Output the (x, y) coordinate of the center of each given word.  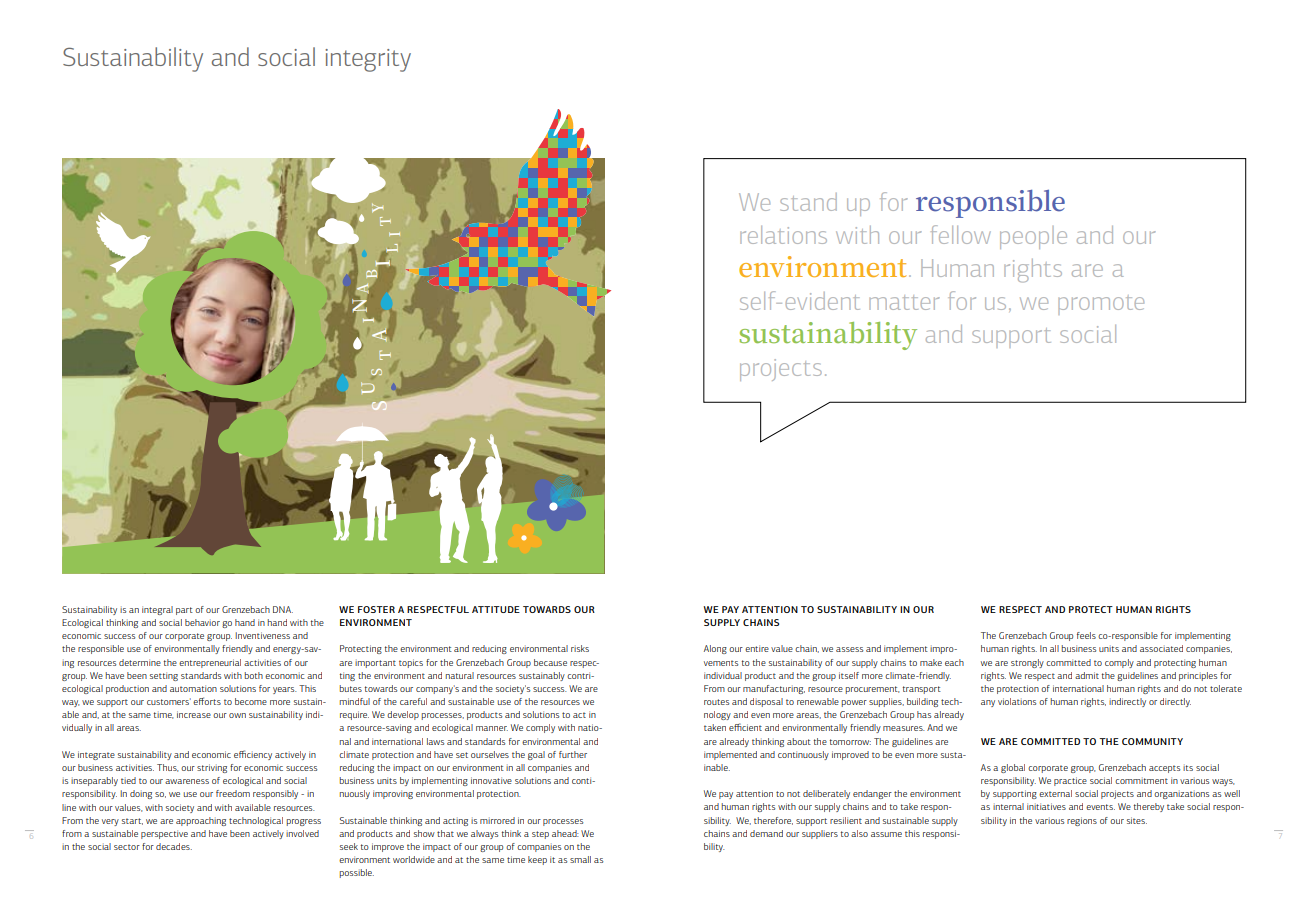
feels (1086, 635)
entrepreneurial (210, 663)
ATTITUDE (496, 609)
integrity (368, 60)
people (1033, 237)
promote (1101, 306)
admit (1087, 675)
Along (715, 649)
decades (174, 846)
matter (904, 302)
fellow (961, 234)
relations (783, 235)
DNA (283, 609)
